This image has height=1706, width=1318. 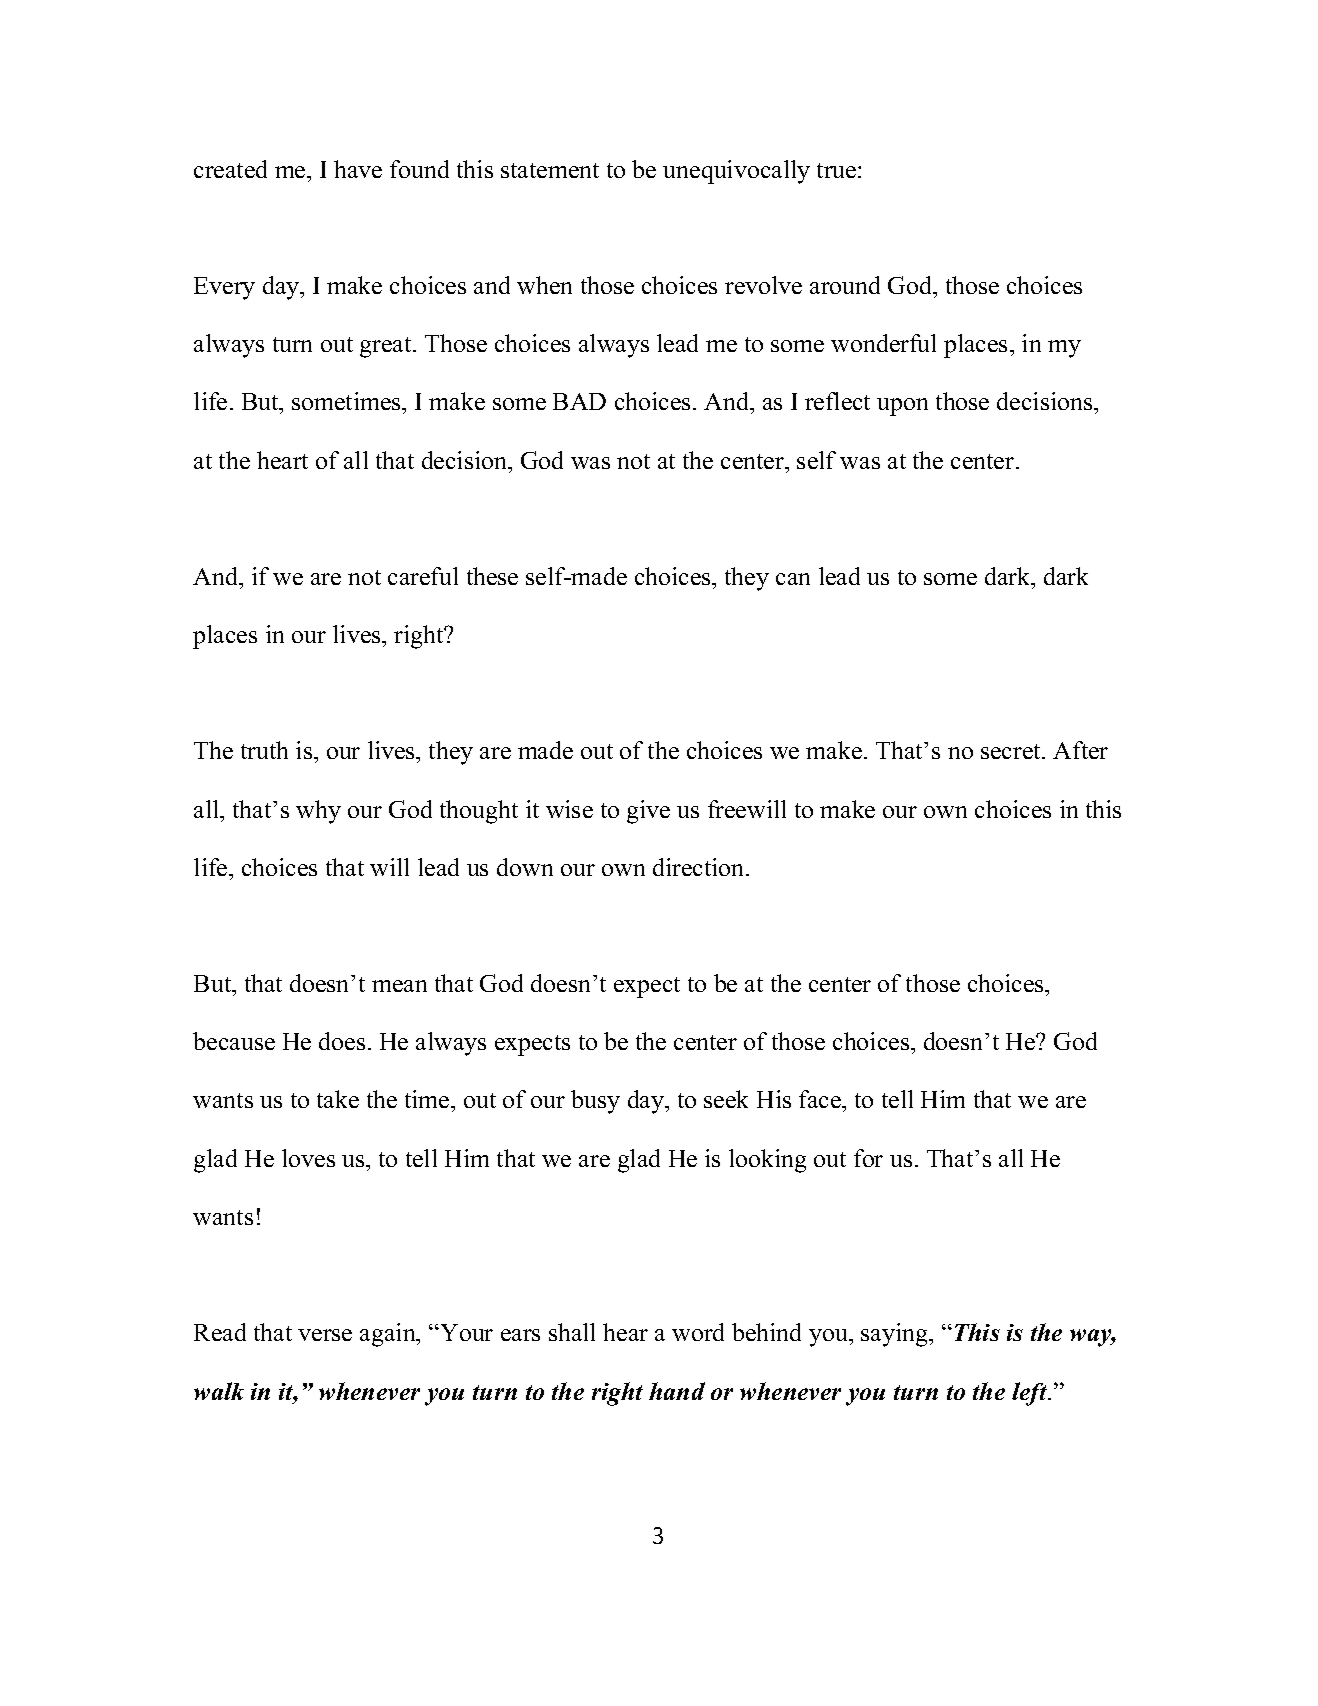 What do you see at coordinates (838, 170) in the image?
I see `true` at bounding box center [838, 170].
